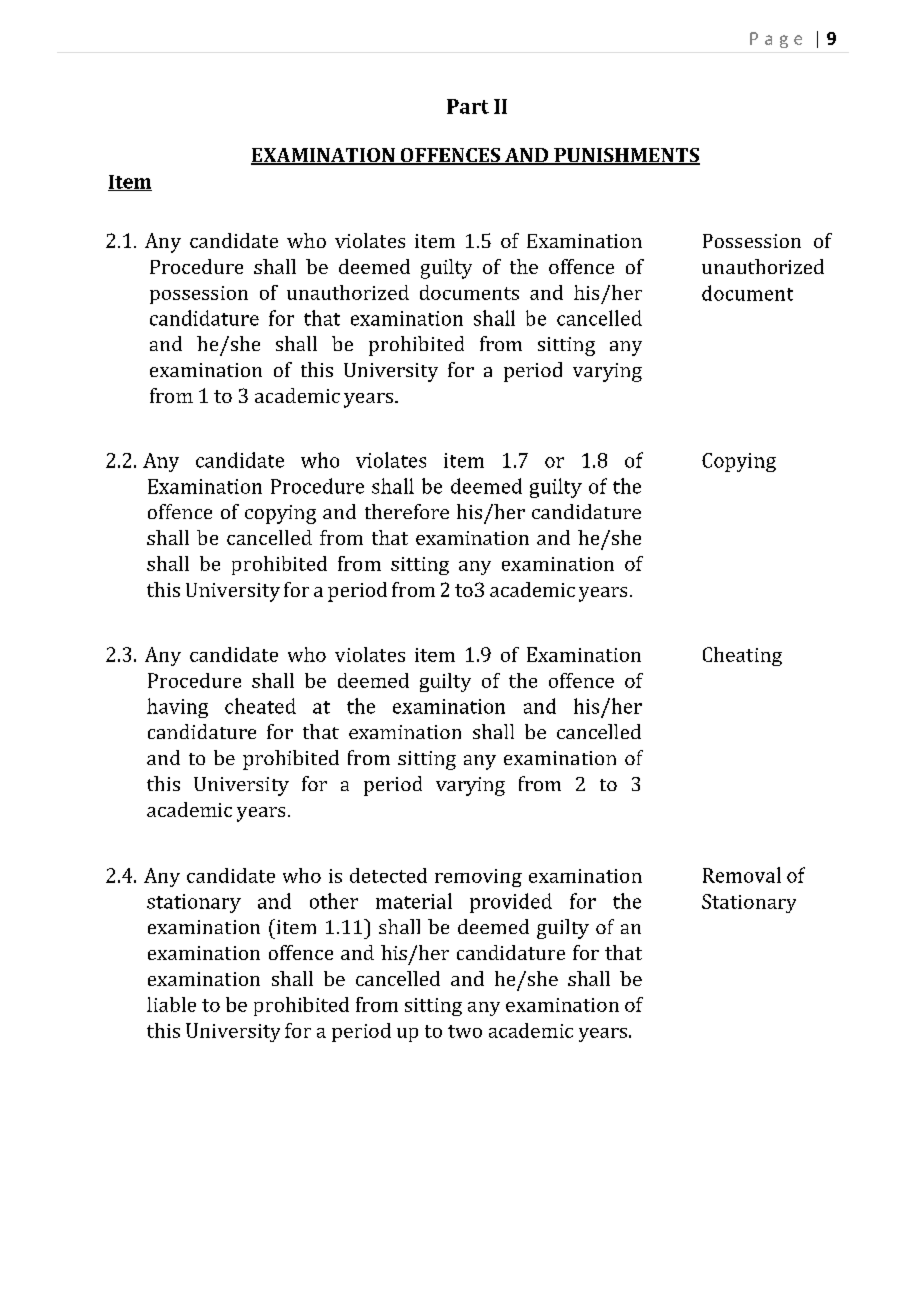 This screenshot has height=1307, width=924. I want to click on PUNISHMENTS, so click(626, 156).
